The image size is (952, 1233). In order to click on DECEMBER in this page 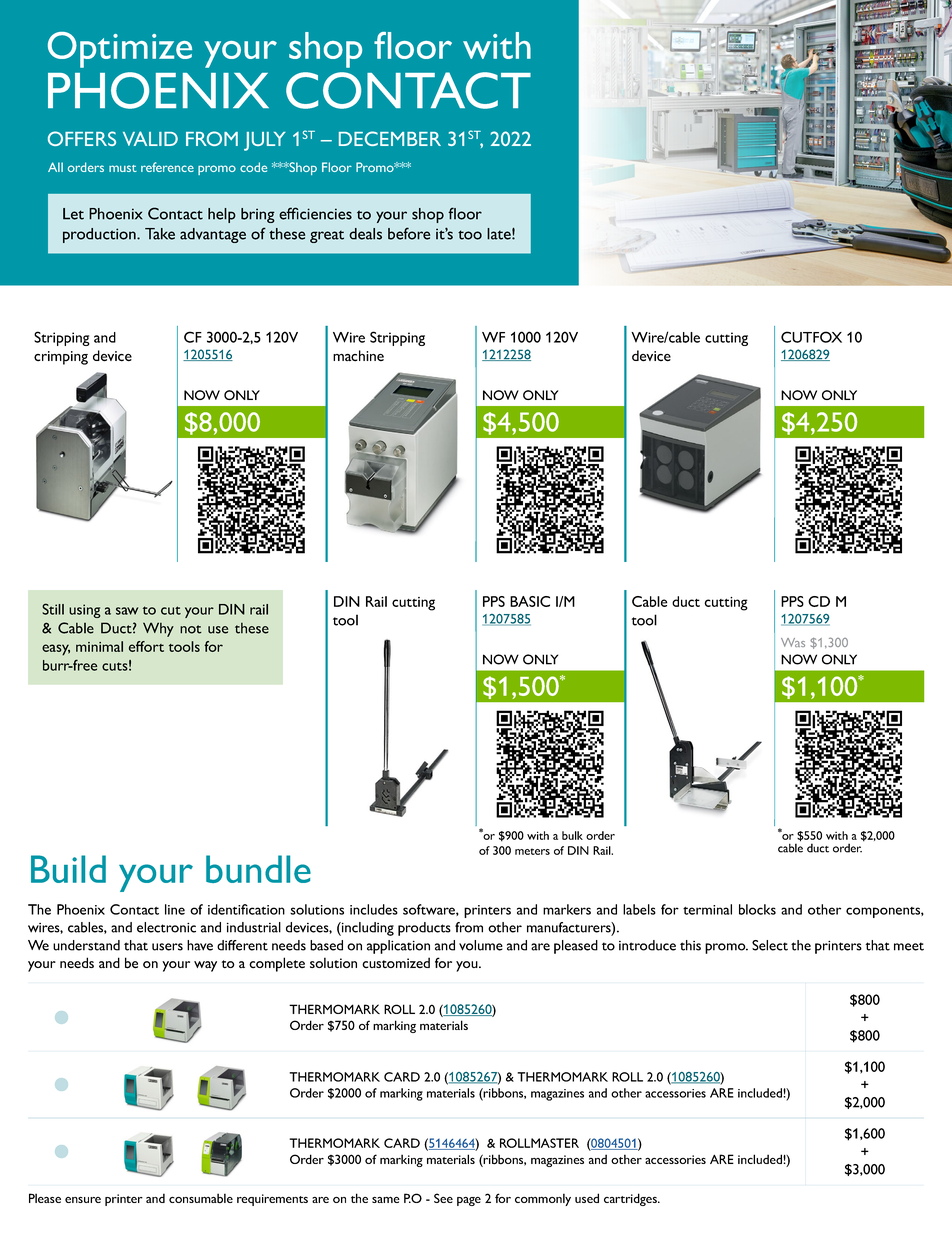, I will do `click(390, 138)`.
